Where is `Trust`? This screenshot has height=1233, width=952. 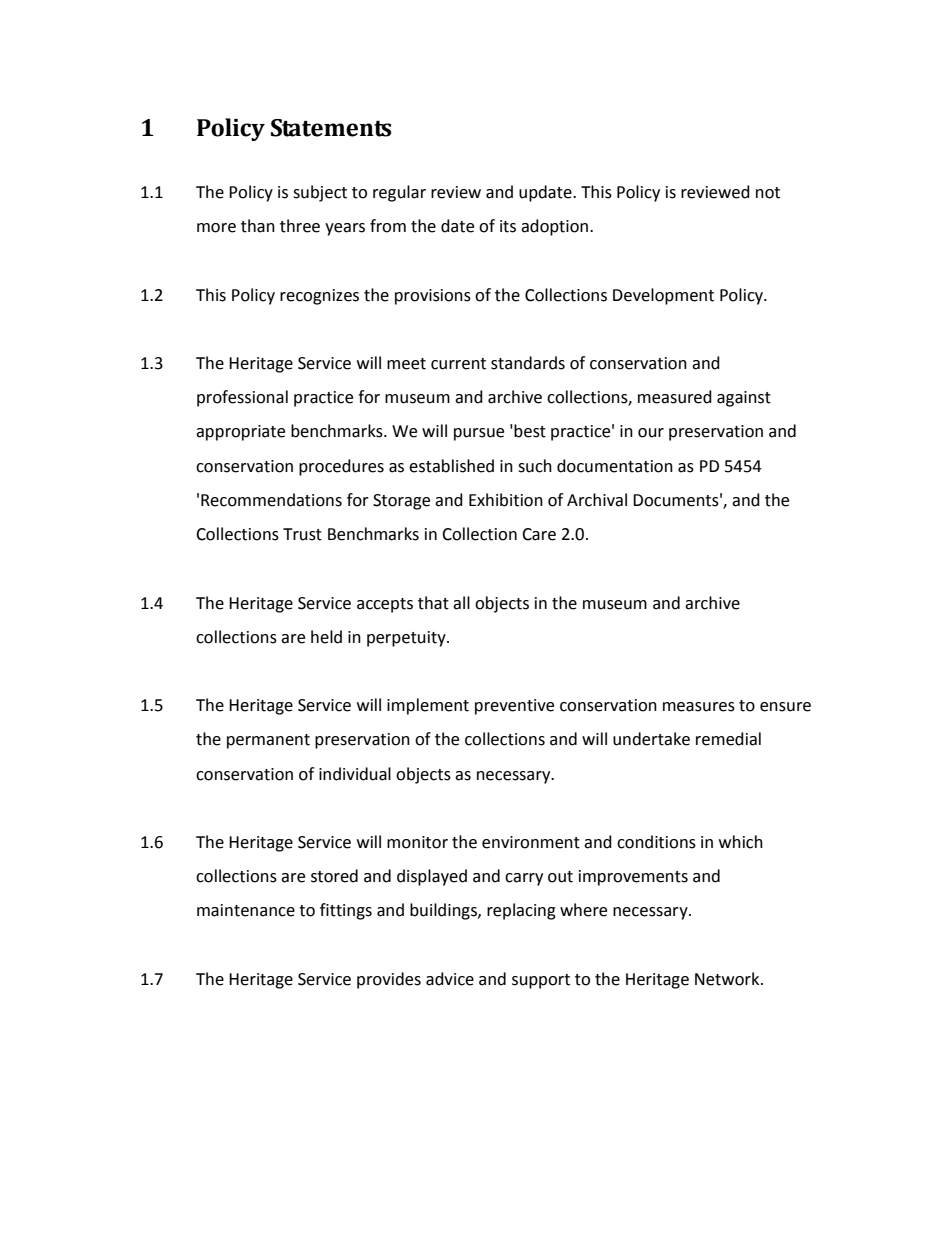 Trust is located at coordinates (302, 534).
